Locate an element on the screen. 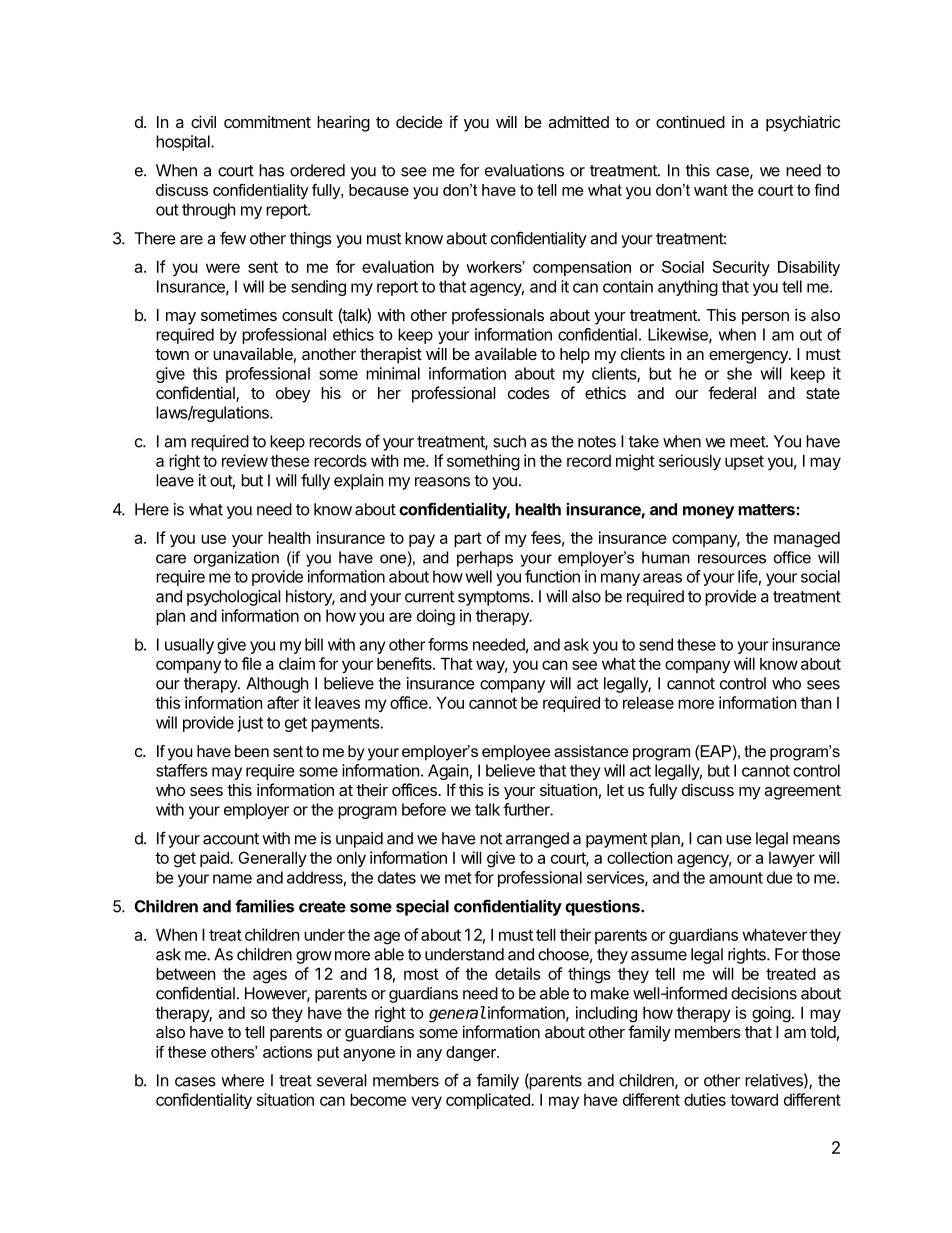  psychological is located at coordinates (234, 598).
